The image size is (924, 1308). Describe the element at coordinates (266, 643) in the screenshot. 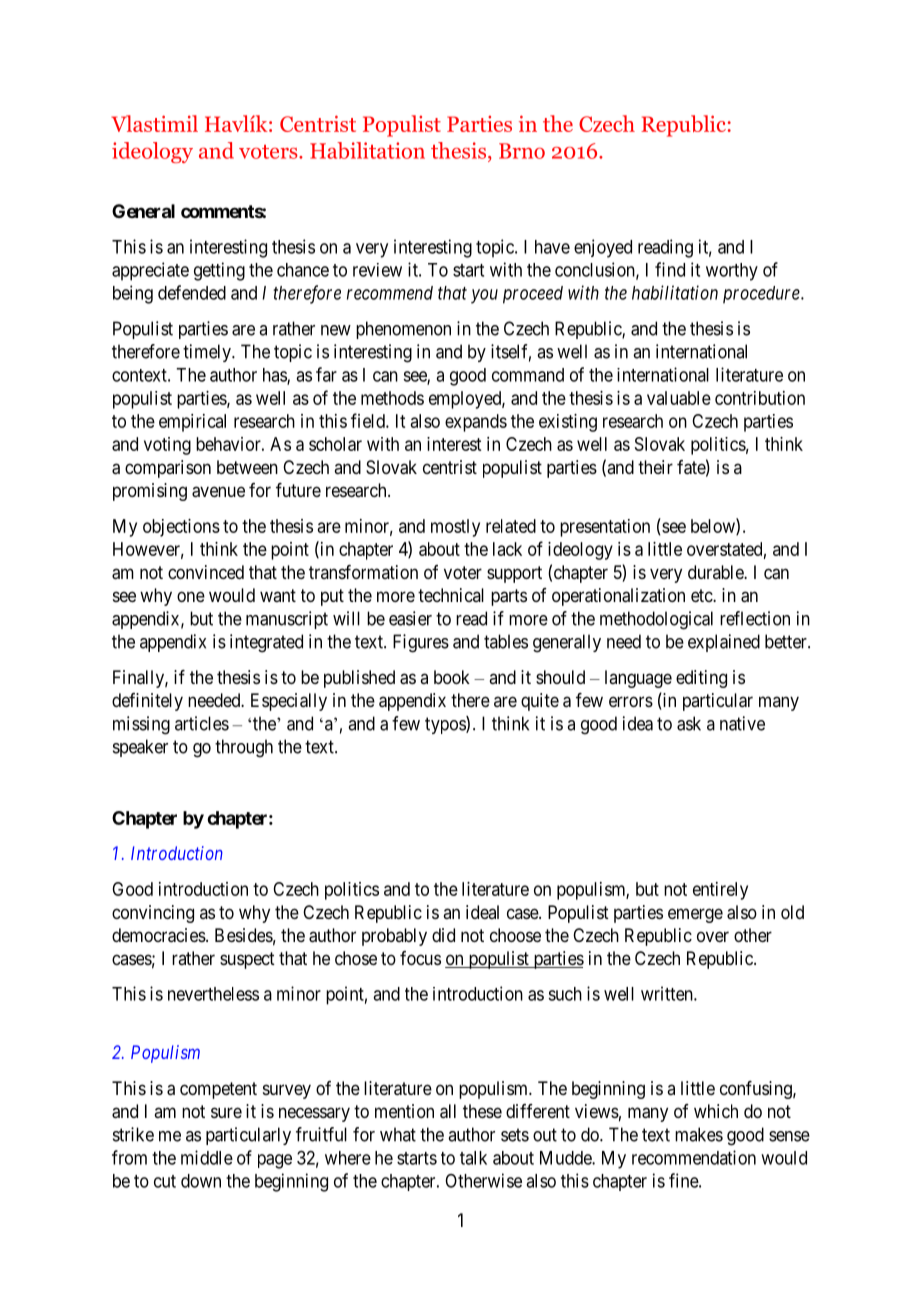

I see `integrated` at that location.
